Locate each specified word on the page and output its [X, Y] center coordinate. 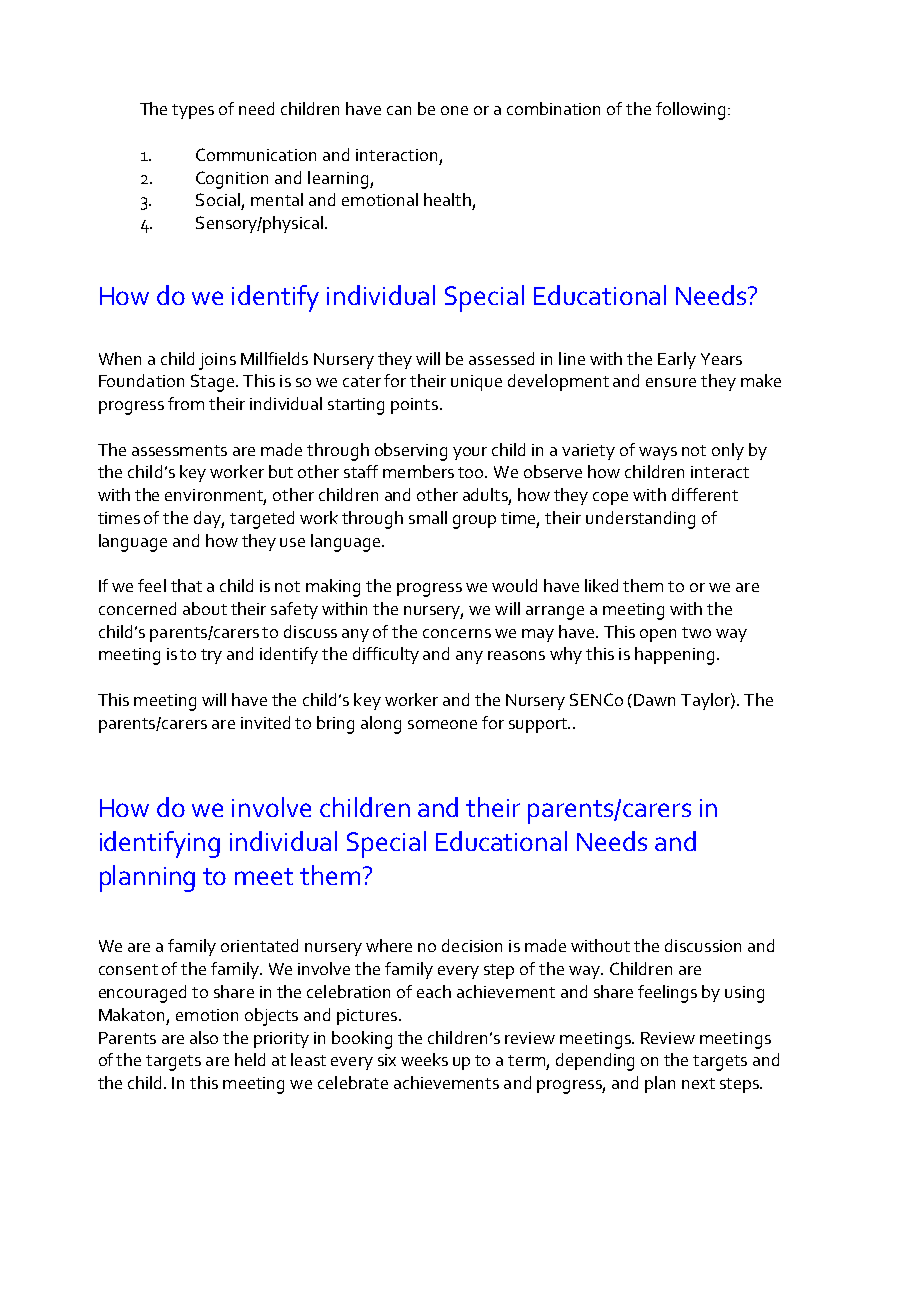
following [690, 111]
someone [442, 724]
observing [411, 452]
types [193, 111]
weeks [424, 1059]
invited [265, 722]
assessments [179, 450]
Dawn [654, 700]
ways [658, 453]
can [399, 110]
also [204, 1037]
